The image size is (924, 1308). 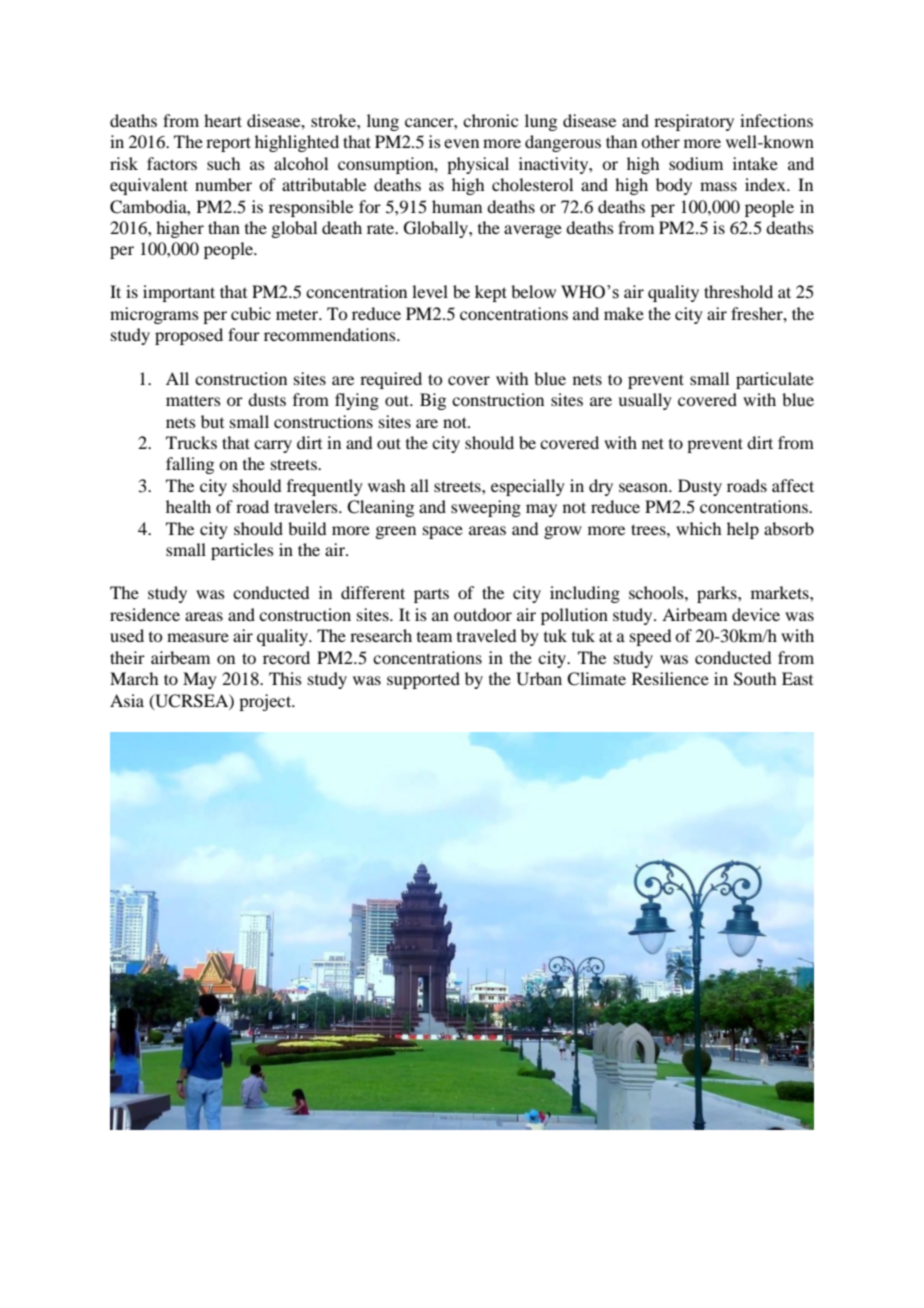 I want to click on respiratory, so click(x=694, y=122).
